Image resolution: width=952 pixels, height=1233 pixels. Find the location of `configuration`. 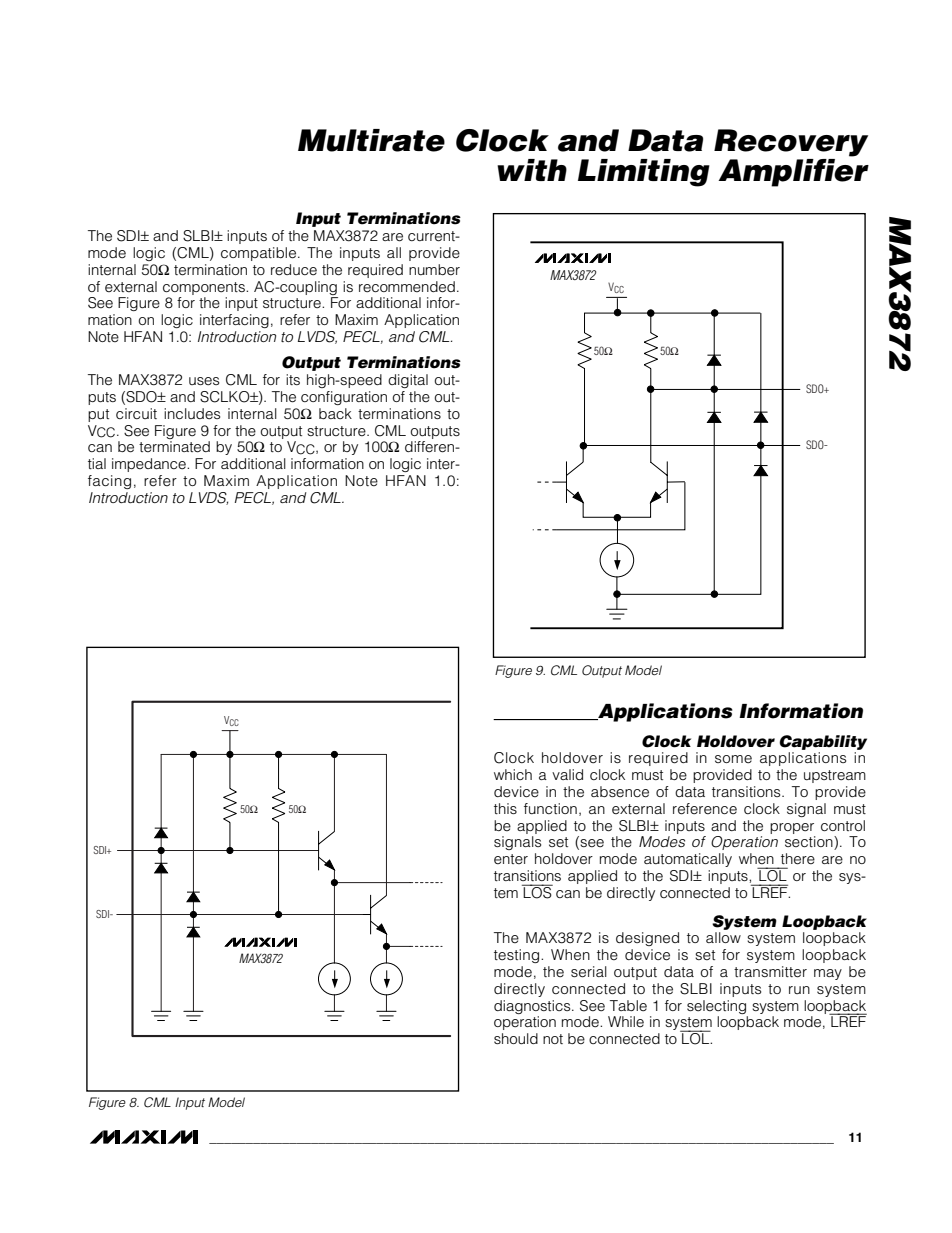

configuration is located at coordinates (344, 398).
